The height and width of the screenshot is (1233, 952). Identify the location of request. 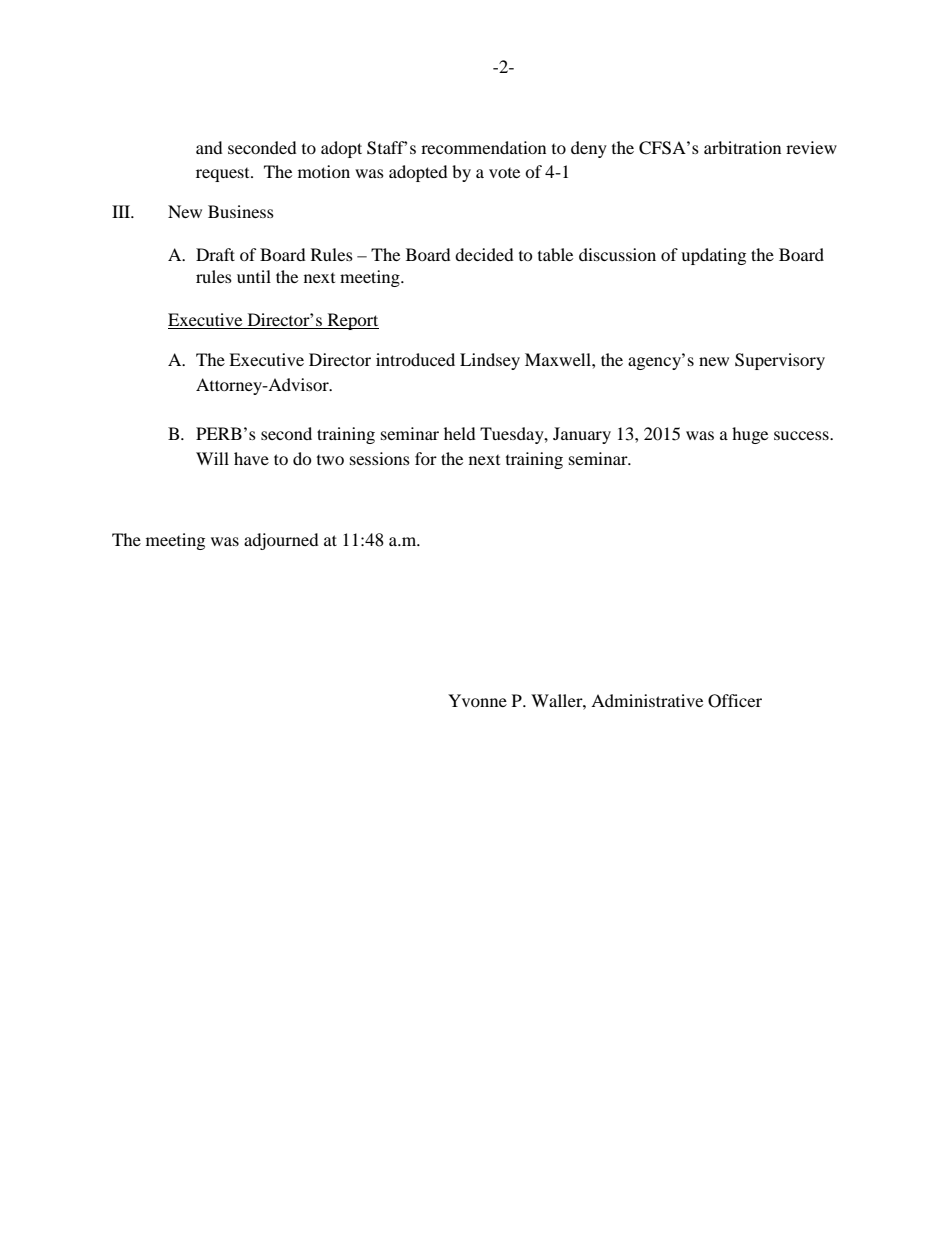
(224, 175).
